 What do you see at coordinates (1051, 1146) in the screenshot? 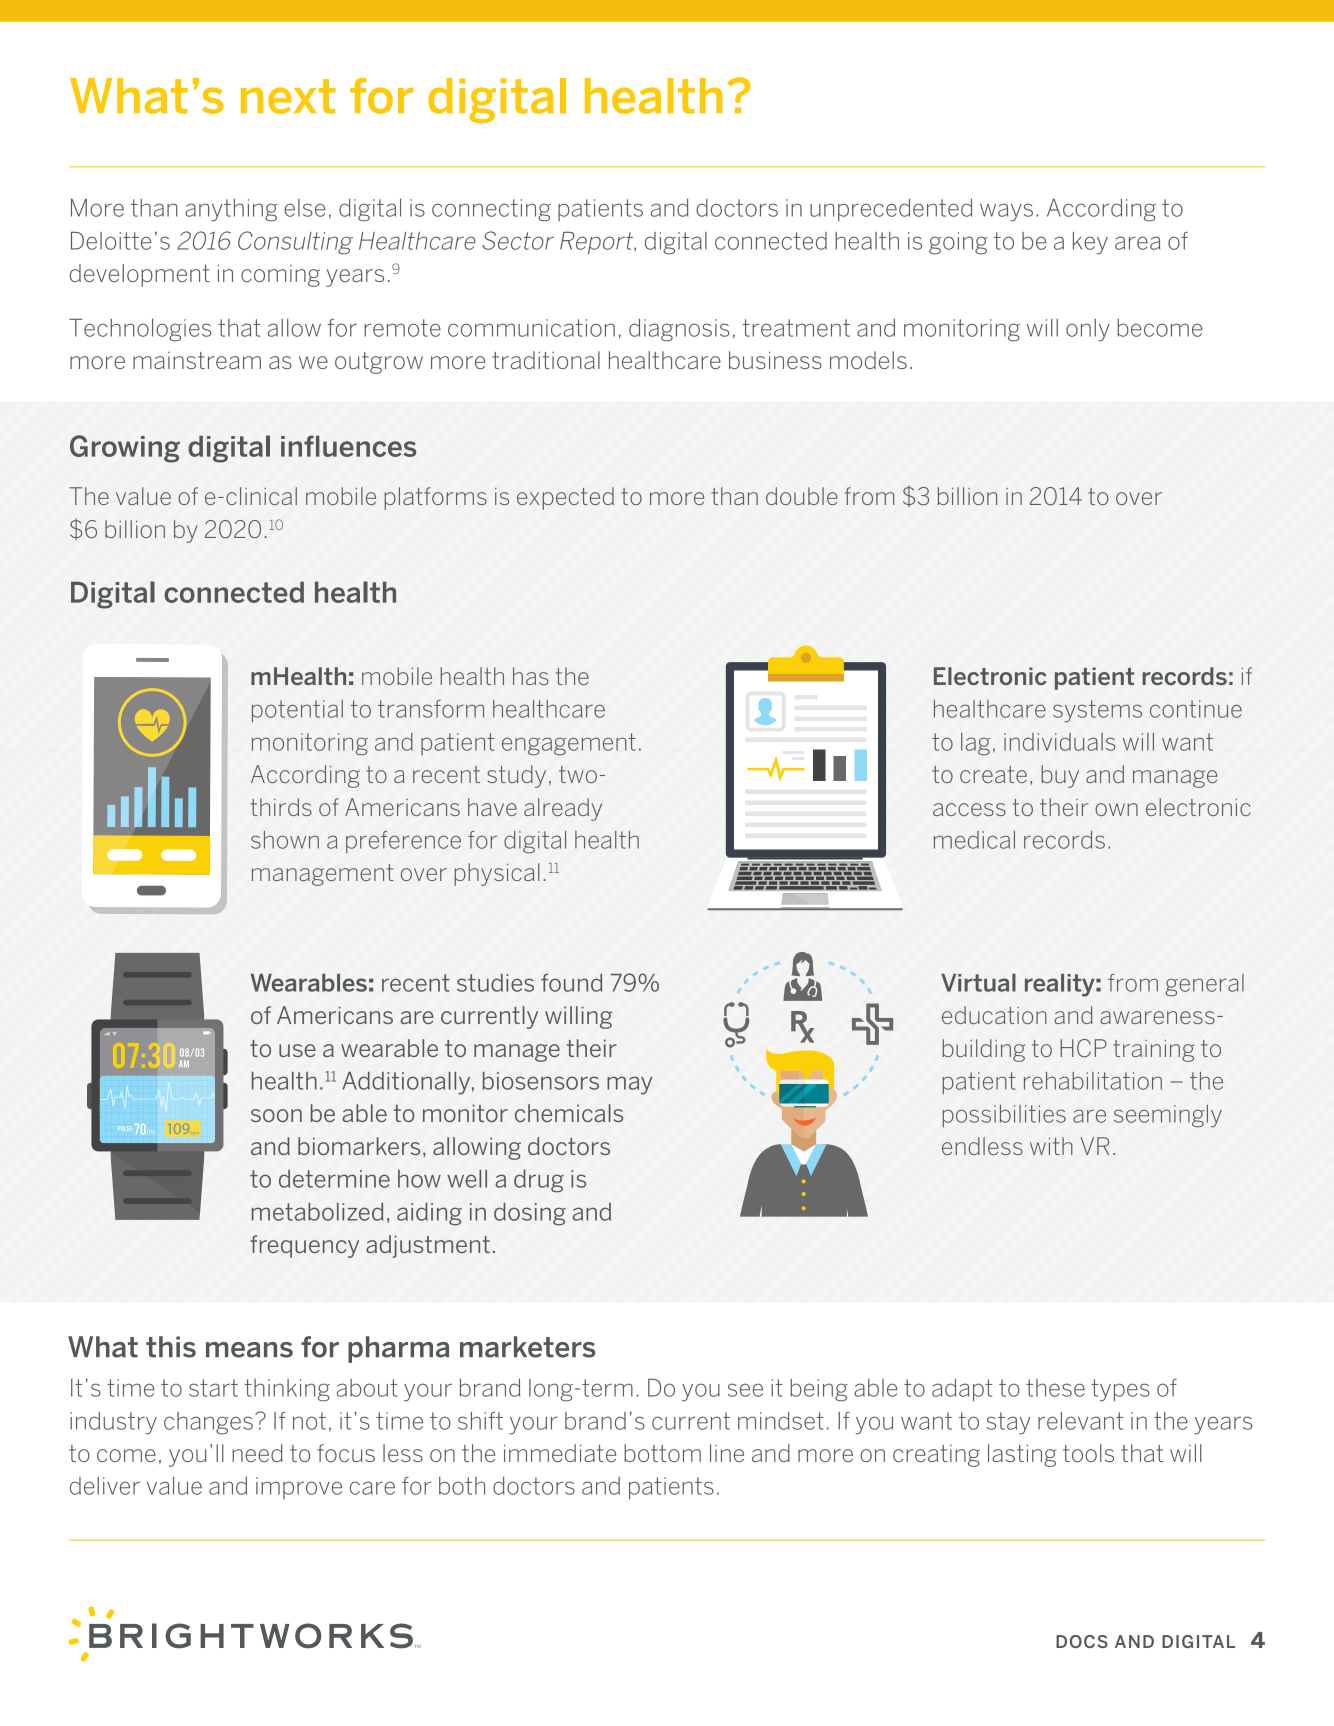
I see `with` at bounding box center [1051, 1146].
